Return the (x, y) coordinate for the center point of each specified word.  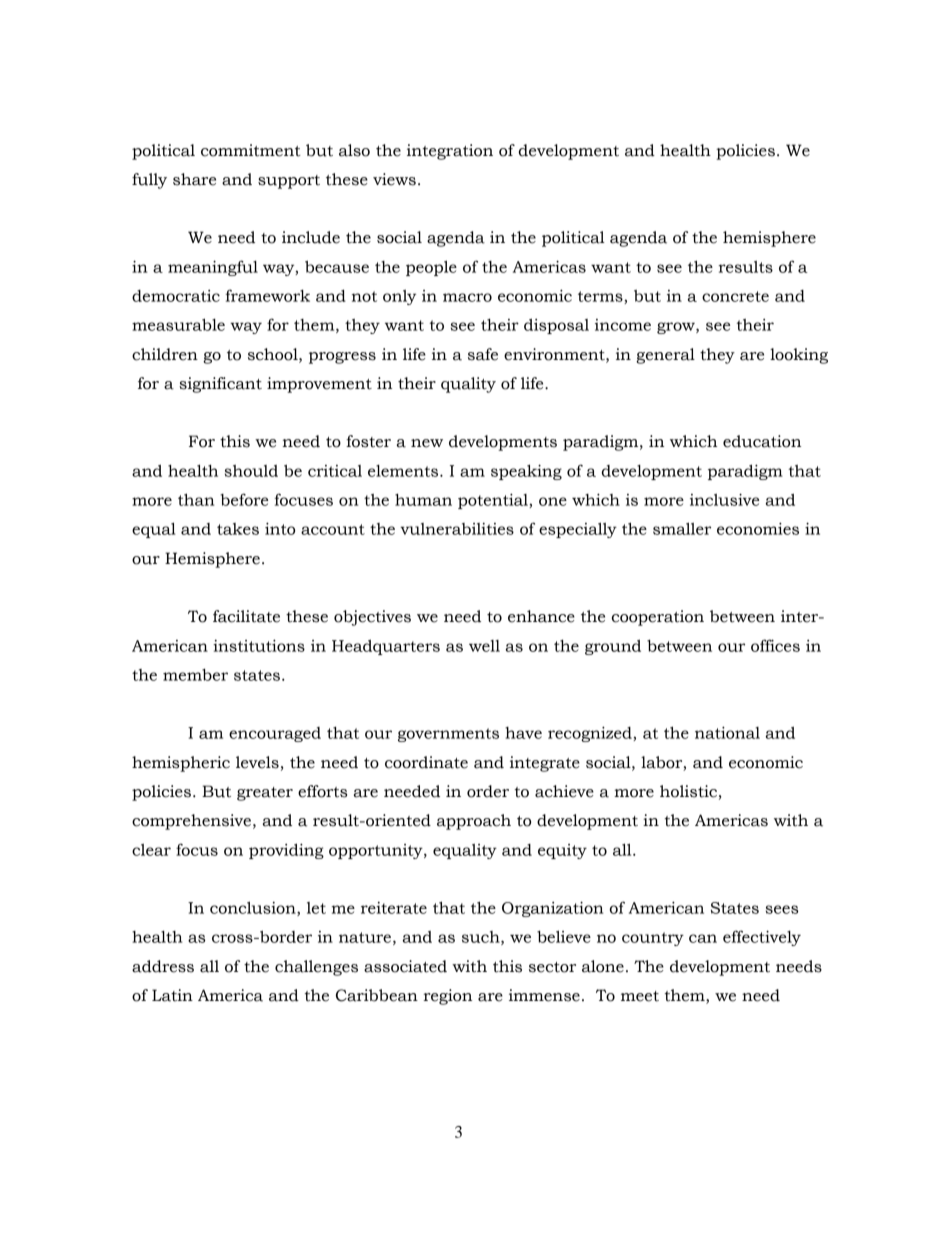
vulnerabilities (457, 529)
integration (450, 152)
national (727, 733)
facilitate (246, 616)
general (665, 356)
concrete (735, 296)
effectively (762, 938)
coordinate (426, 762)
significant (220, 385)
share (194, 179)
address (163, 966)
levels (257, 762)
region (447, 997)
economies (758, 529)
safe (483, 354)
